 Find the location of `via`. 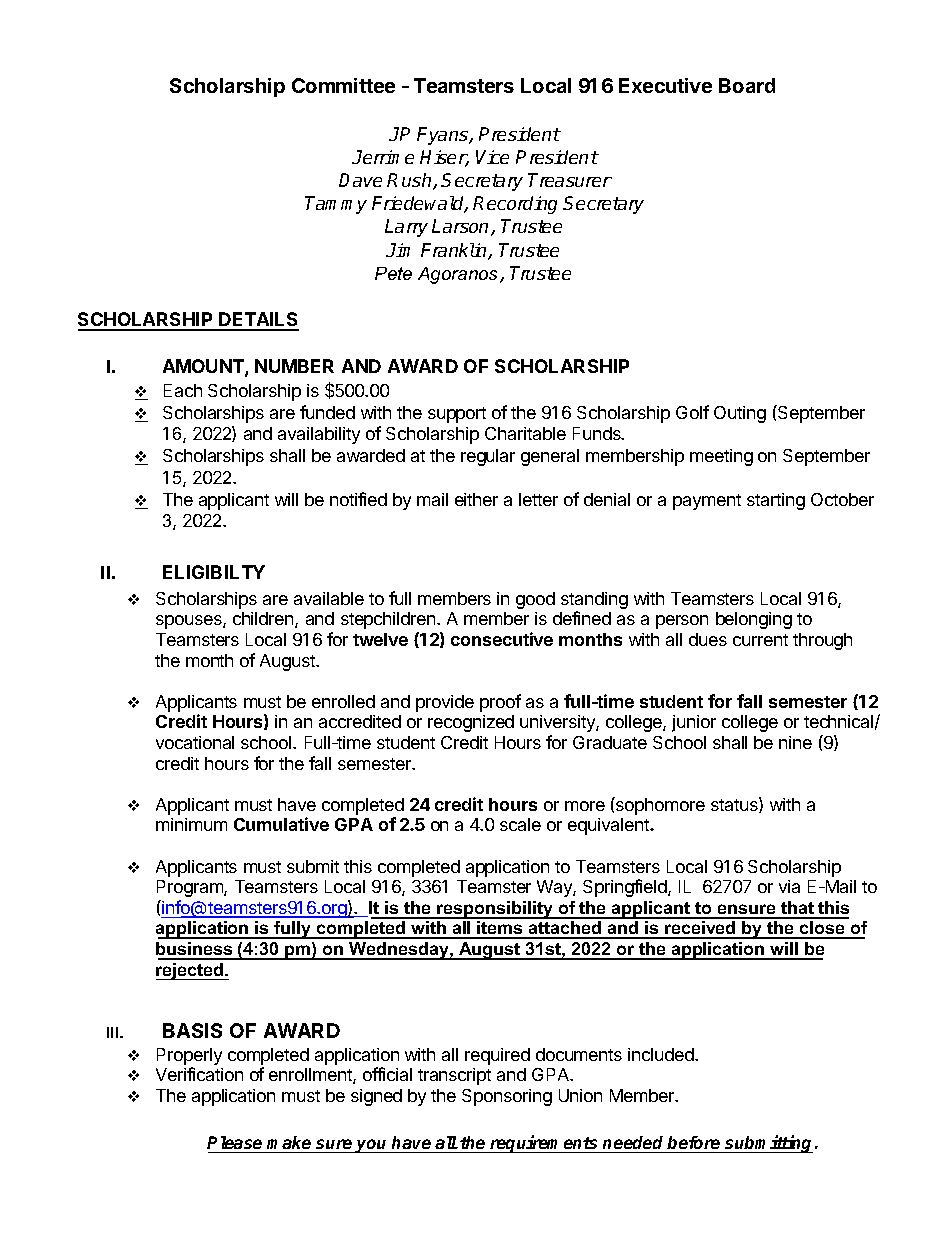

via is located at coordinates (789, 886).
